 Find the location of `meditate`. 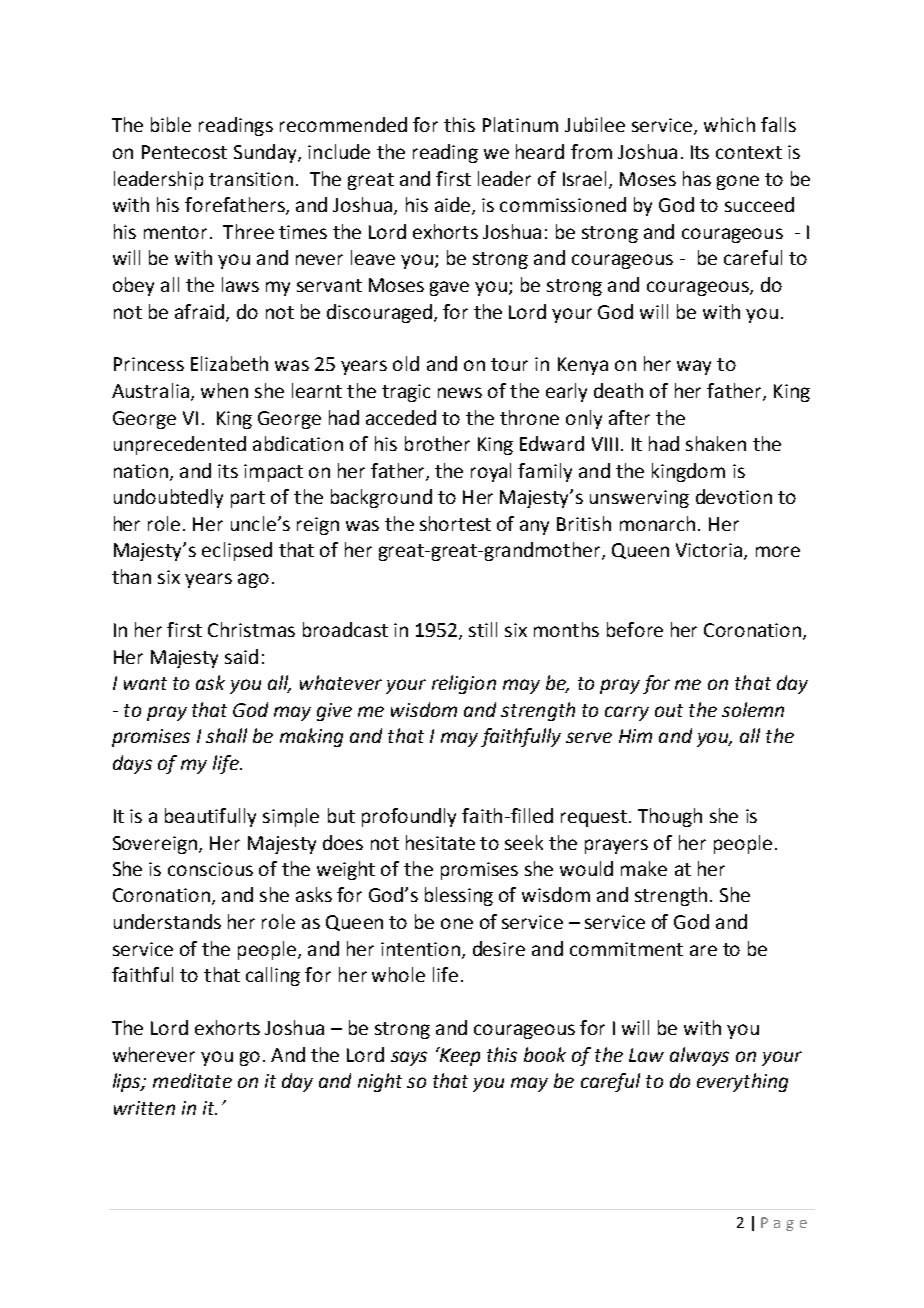

meditate is located at coordinates (192, 1080).
